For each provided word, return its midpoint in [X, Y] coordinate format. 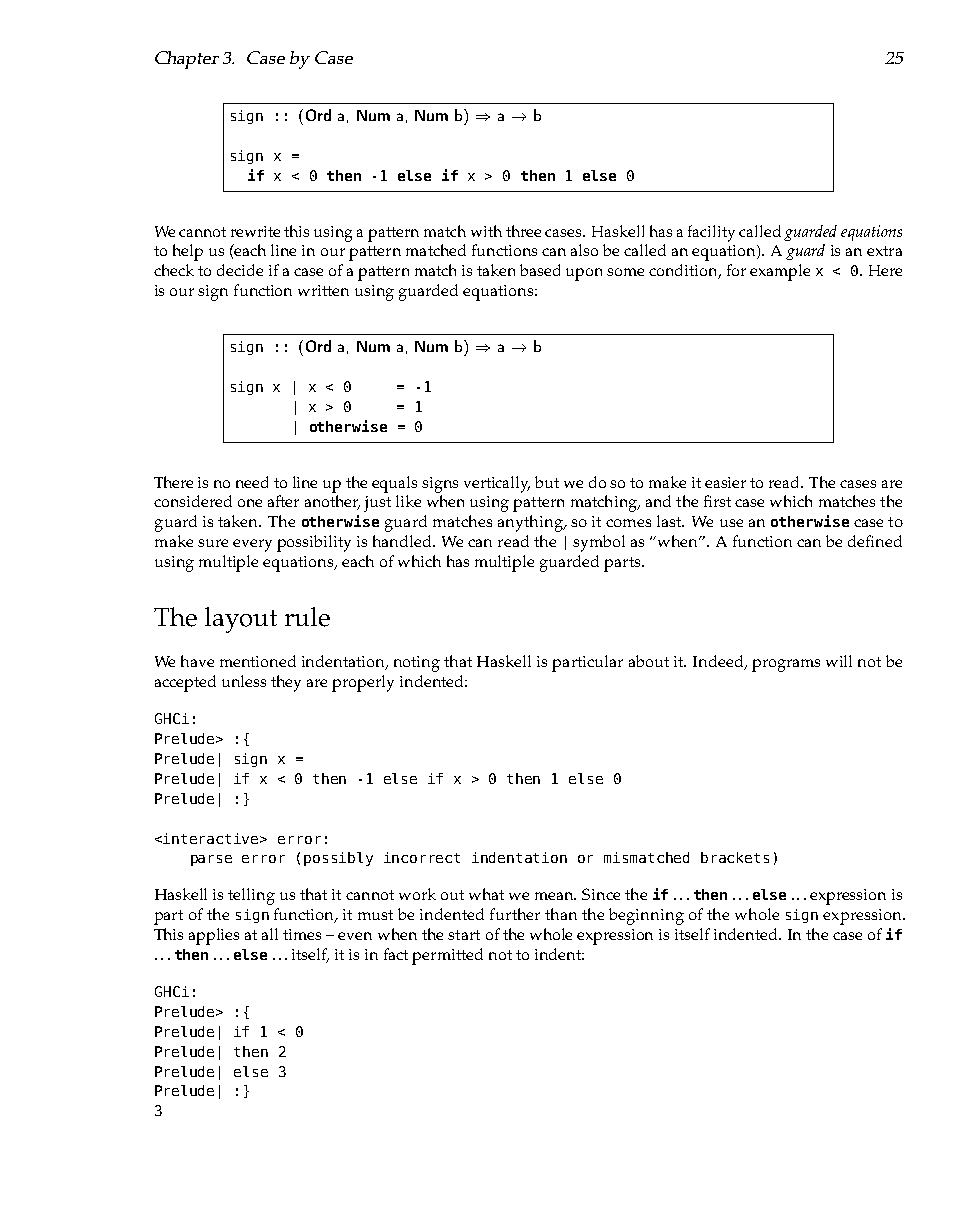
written [323, 290]
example [780, 272]
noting [417, 664]
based [540, 270]
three [523, 231]
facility [711, 233]
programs [786, 665]
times [302, 934]
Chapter [187, 60]
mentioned [258, 661]
